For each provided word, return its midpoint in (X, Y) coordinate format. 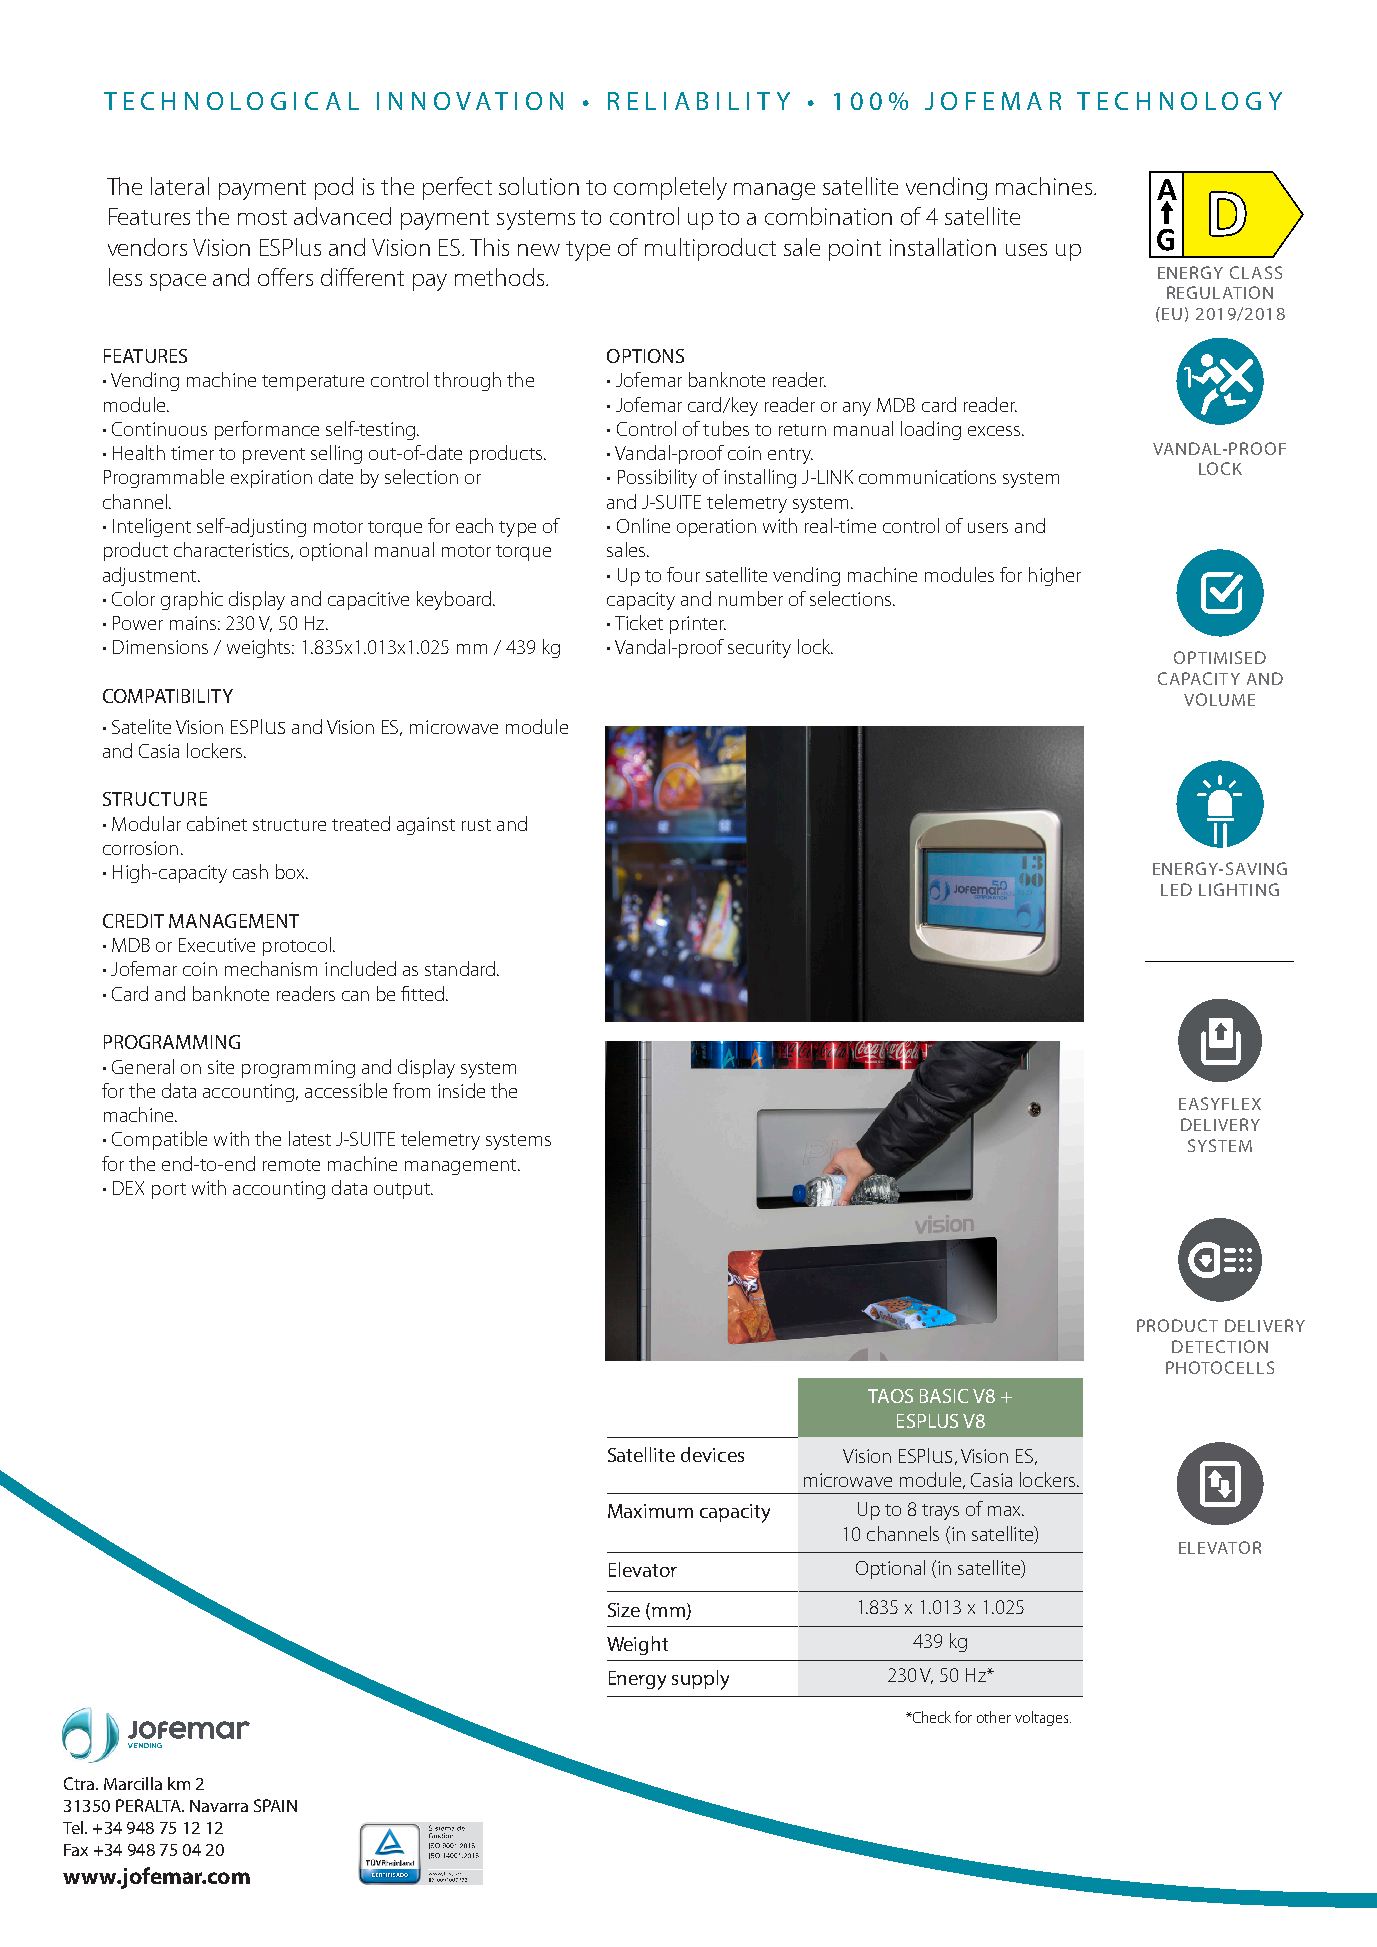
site (221, 1067)
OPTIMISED (1220, 657)
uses (1026, 250)
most (262, 217)
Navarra (219, 1806)
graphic (192, 600)
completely (670, 188)
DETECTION (1220, 1346)
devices (712, 1454)
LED (1176, 889)
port (169, 1191)
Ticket (639, 622)
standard (461, 968)
